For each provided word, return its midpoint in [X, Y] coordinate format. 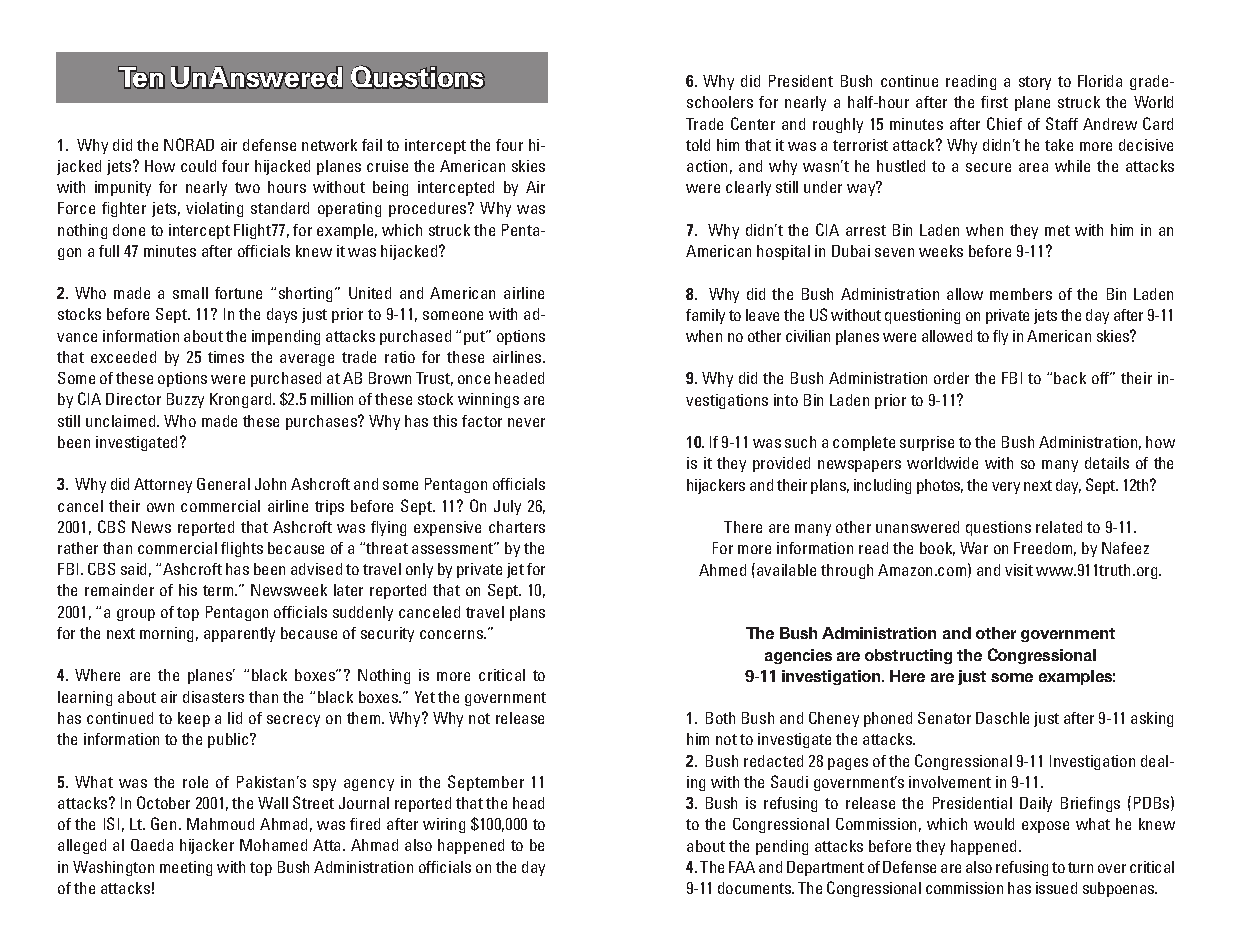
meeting [186, 868]
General [223, 484]
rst [999, 102]
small [190, 293]
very [1006, 488]
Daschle [1002, 718]
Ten [141, 77]
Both [720, 718]
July [507, 507]
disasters [213, 697]
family [705, 316]
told [698, 145]
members [1021, 294]
